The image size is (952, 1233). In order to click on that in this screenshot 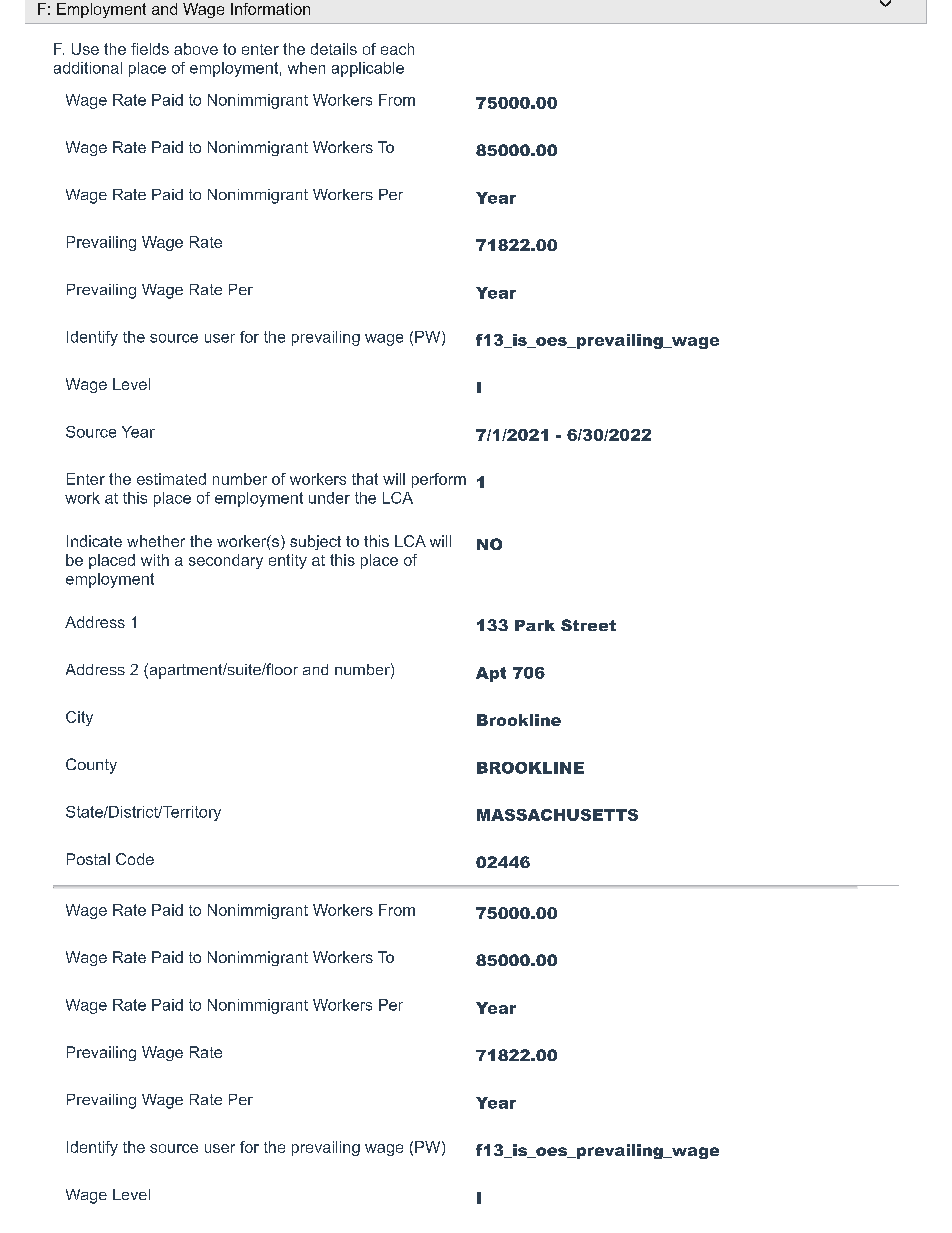, I will do `click(365, 479)`.
